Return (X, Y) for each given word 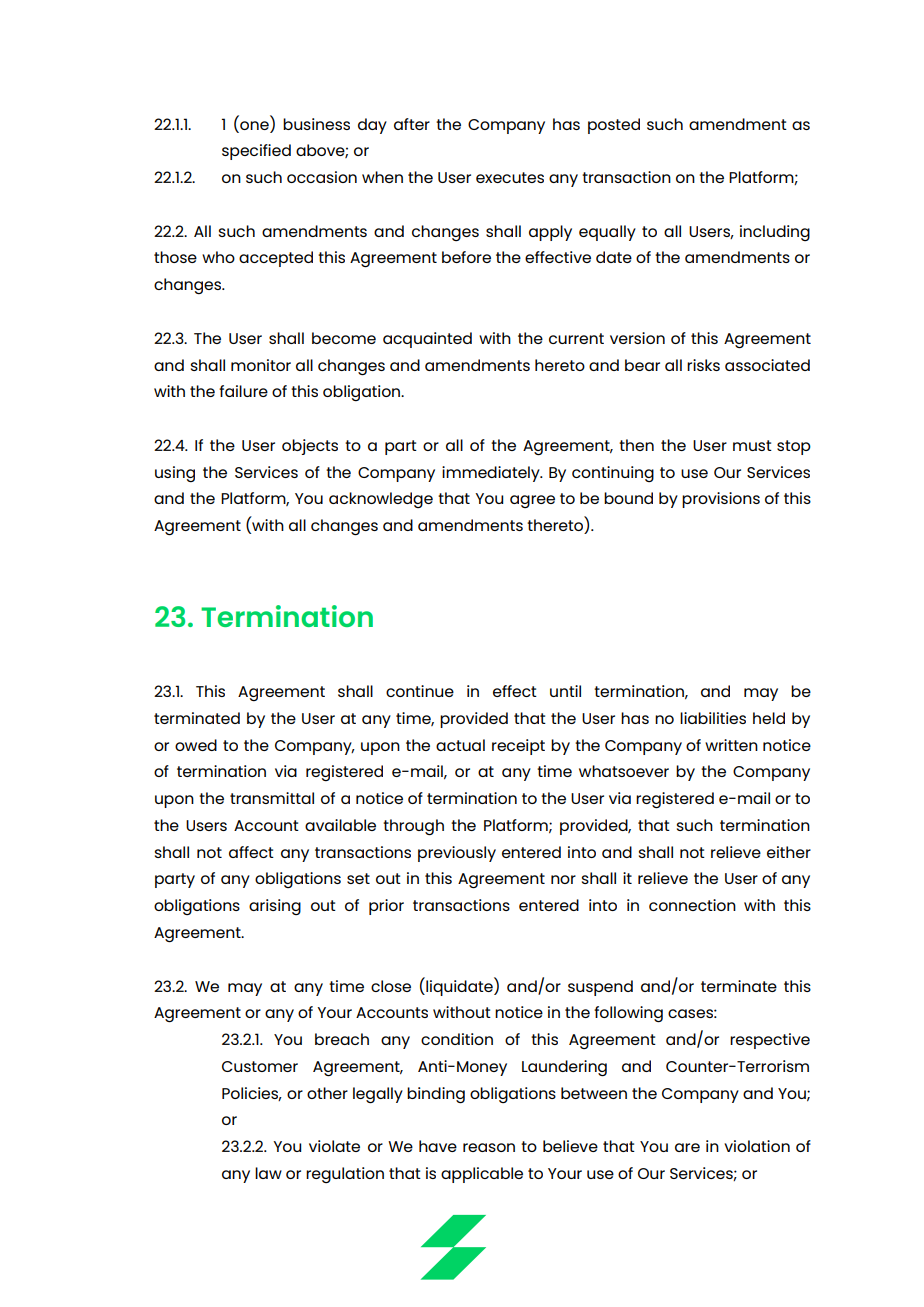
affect (251, 852)
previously (457, 854)
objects (310, 447)
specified (256, 152)
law (268, 1173)
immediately (492, 474)
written (731, 745)
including (775, 233)
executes (510, 177)
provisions (721, 500)
